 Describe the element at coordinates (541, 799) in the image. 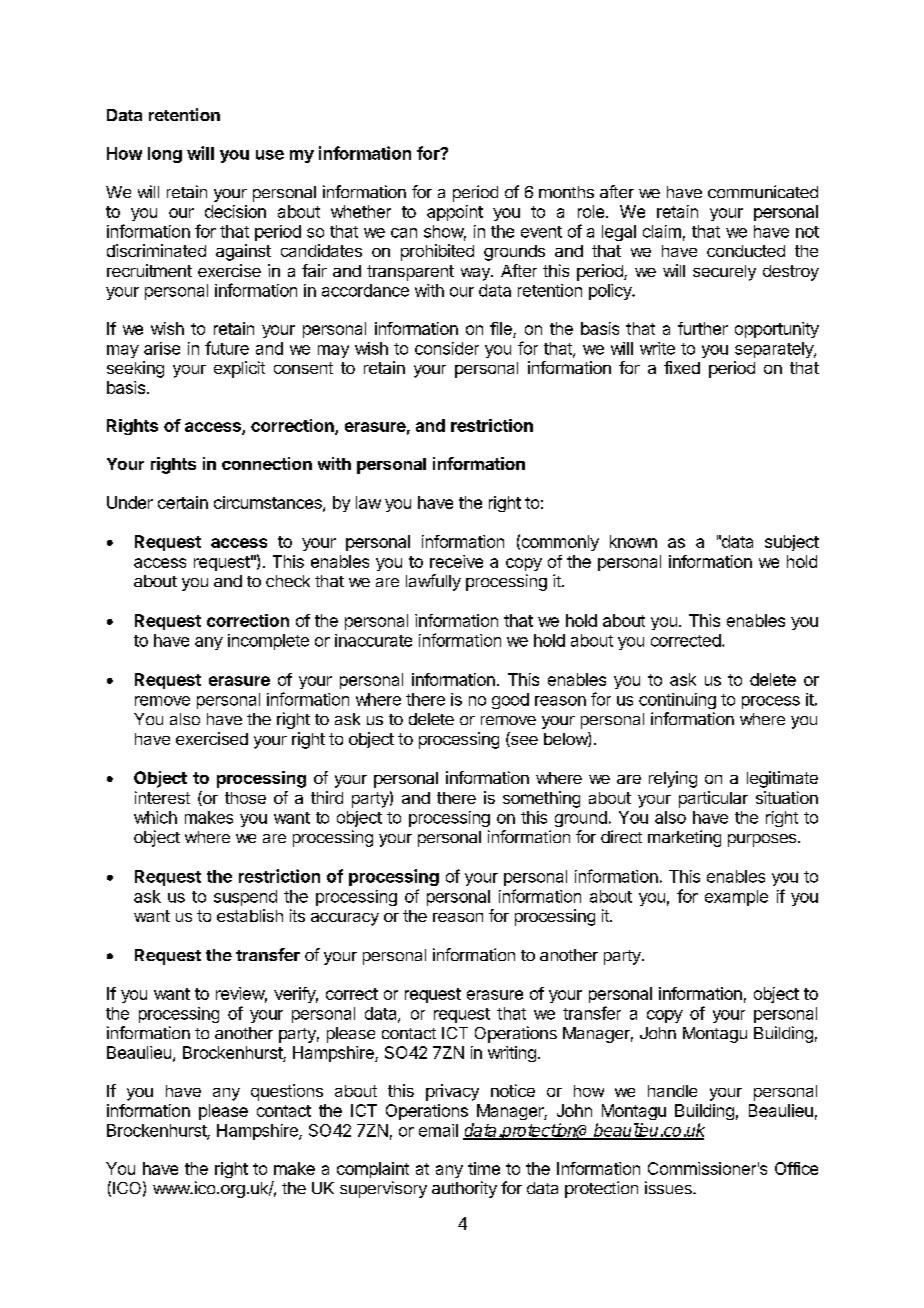

I see `something` at that location.
